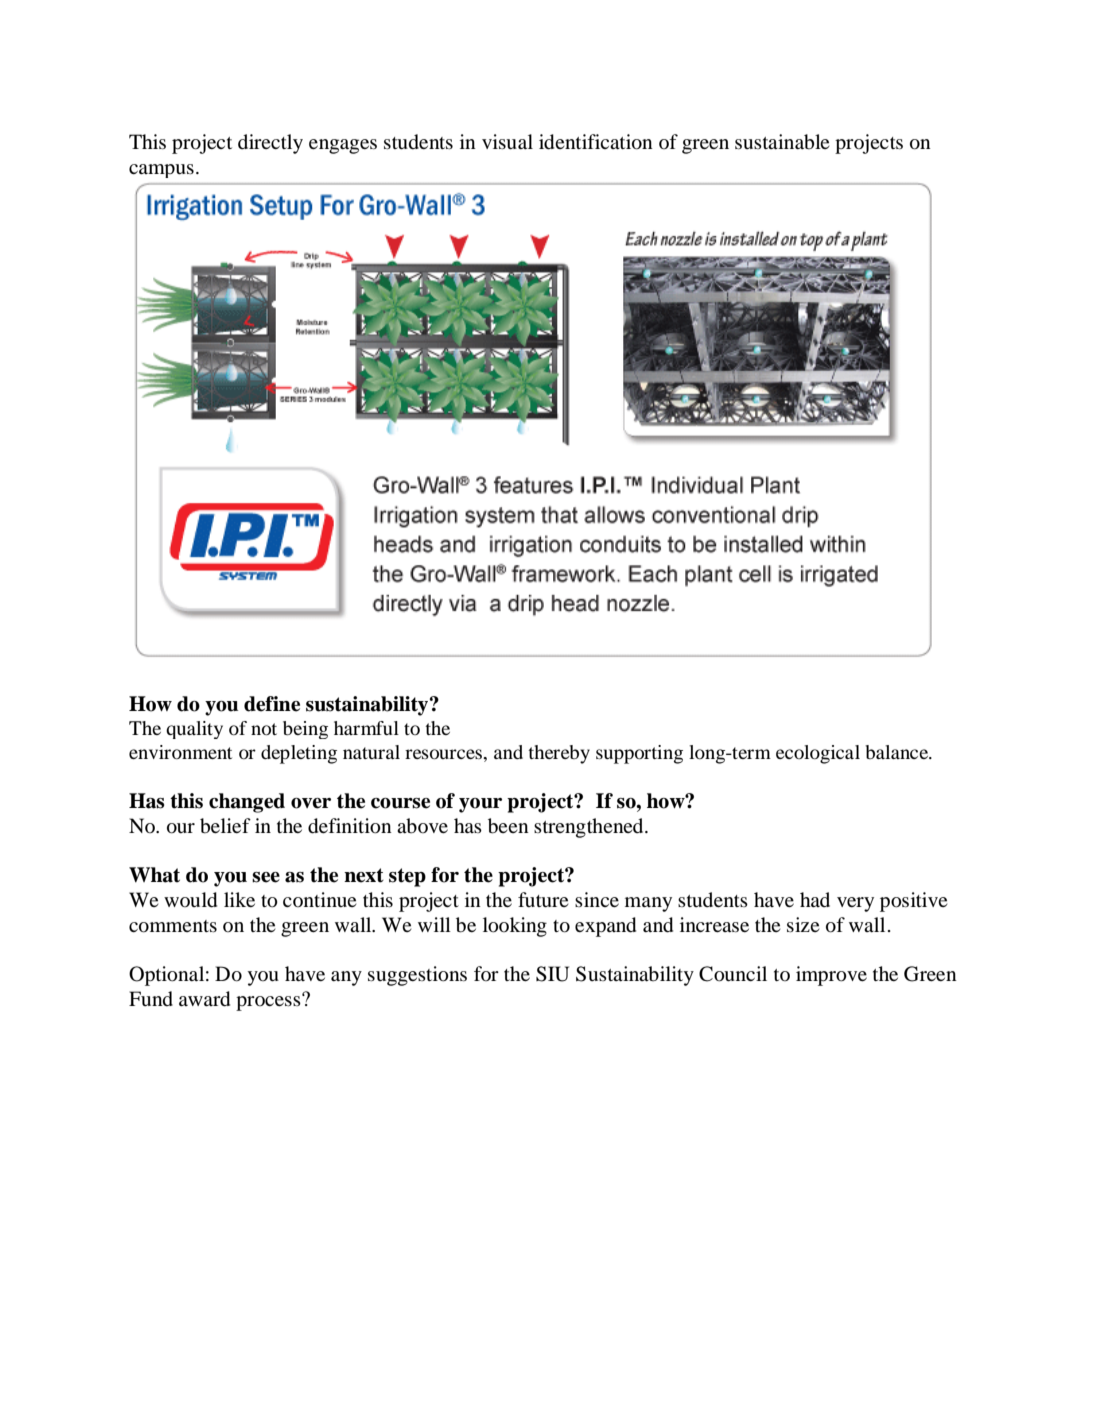 The image size is (1098, 1421). I want to click on balance, so click(898, 752).
